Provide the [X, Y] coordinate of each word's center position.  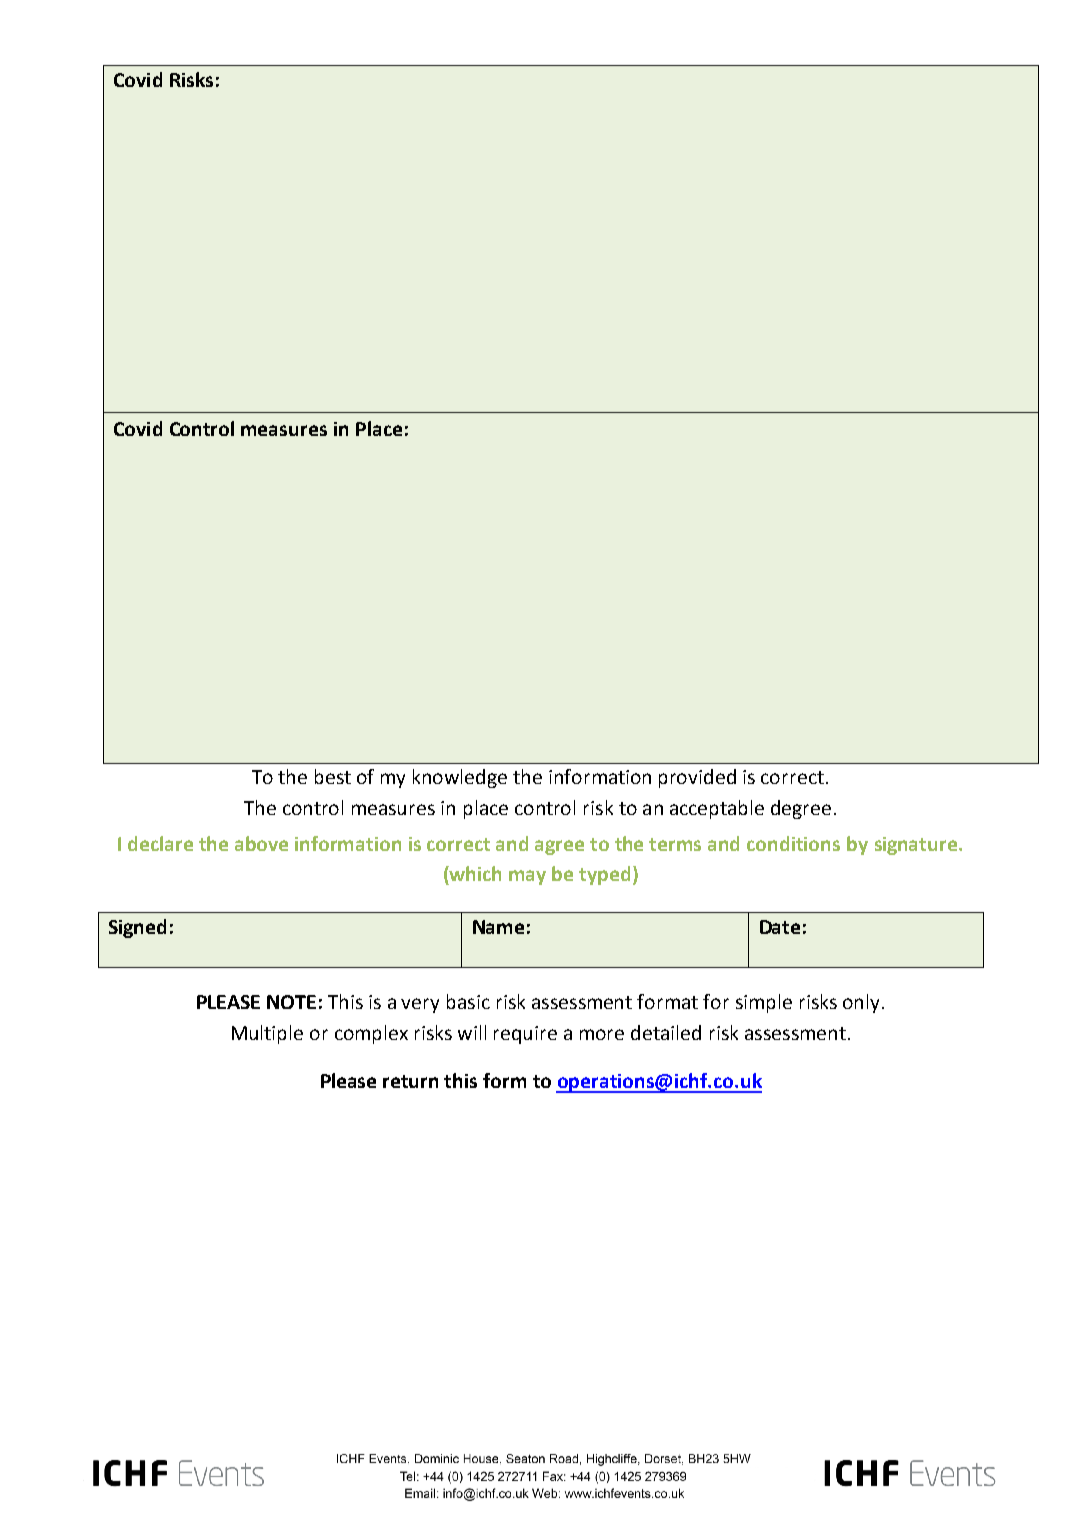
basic [468, 1001]
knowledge [460, 778]
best [333, 776]
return [410, 1081]
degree [801, 809]
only [861, 1003]
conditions [793, 843]
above [261, 843]
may [527, 877]
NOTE [291, 1002]
